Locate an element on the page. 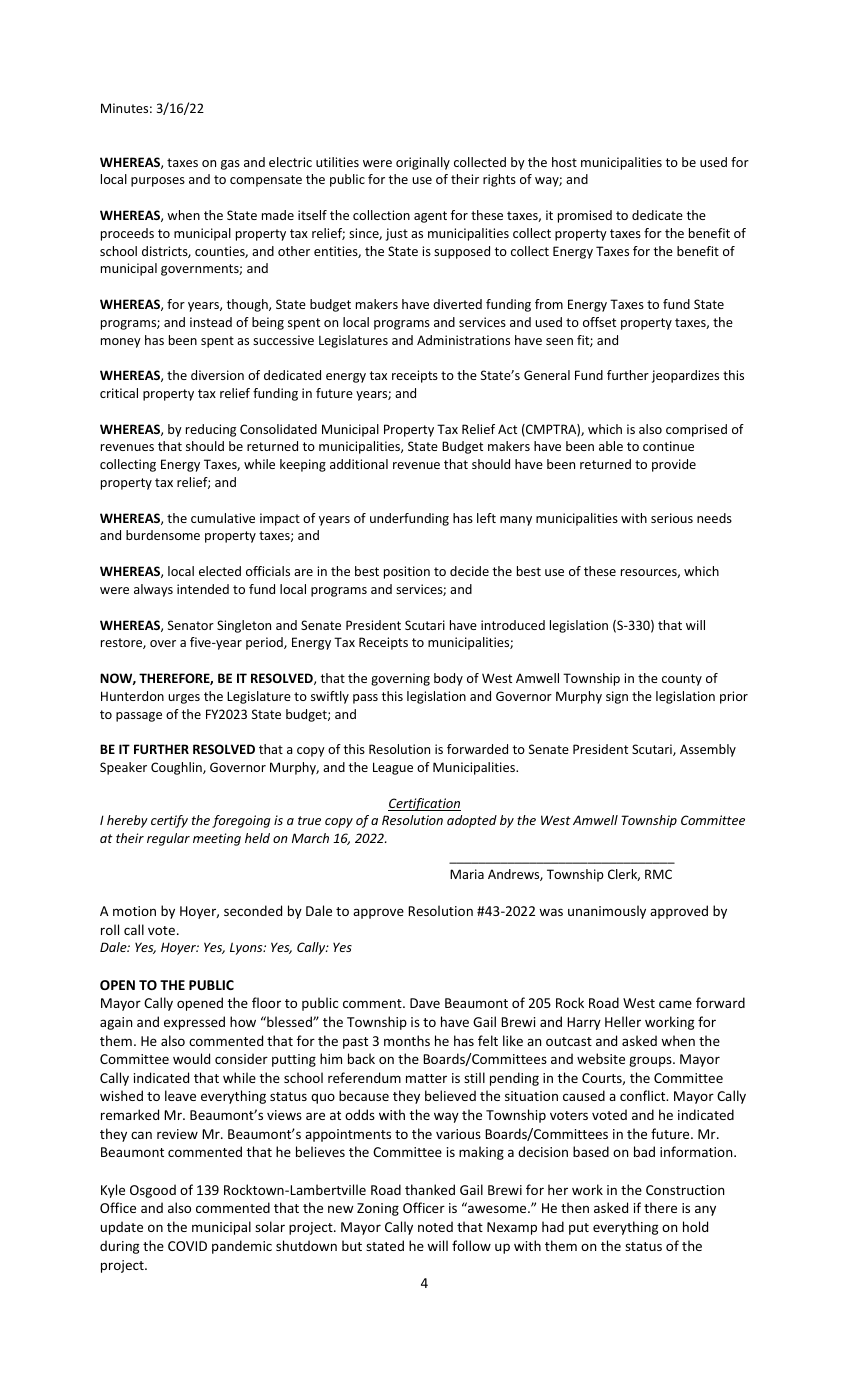 Image resolution: width=849 pixels, height=1400 pixels. promised is located at coordinates (585, 216).
